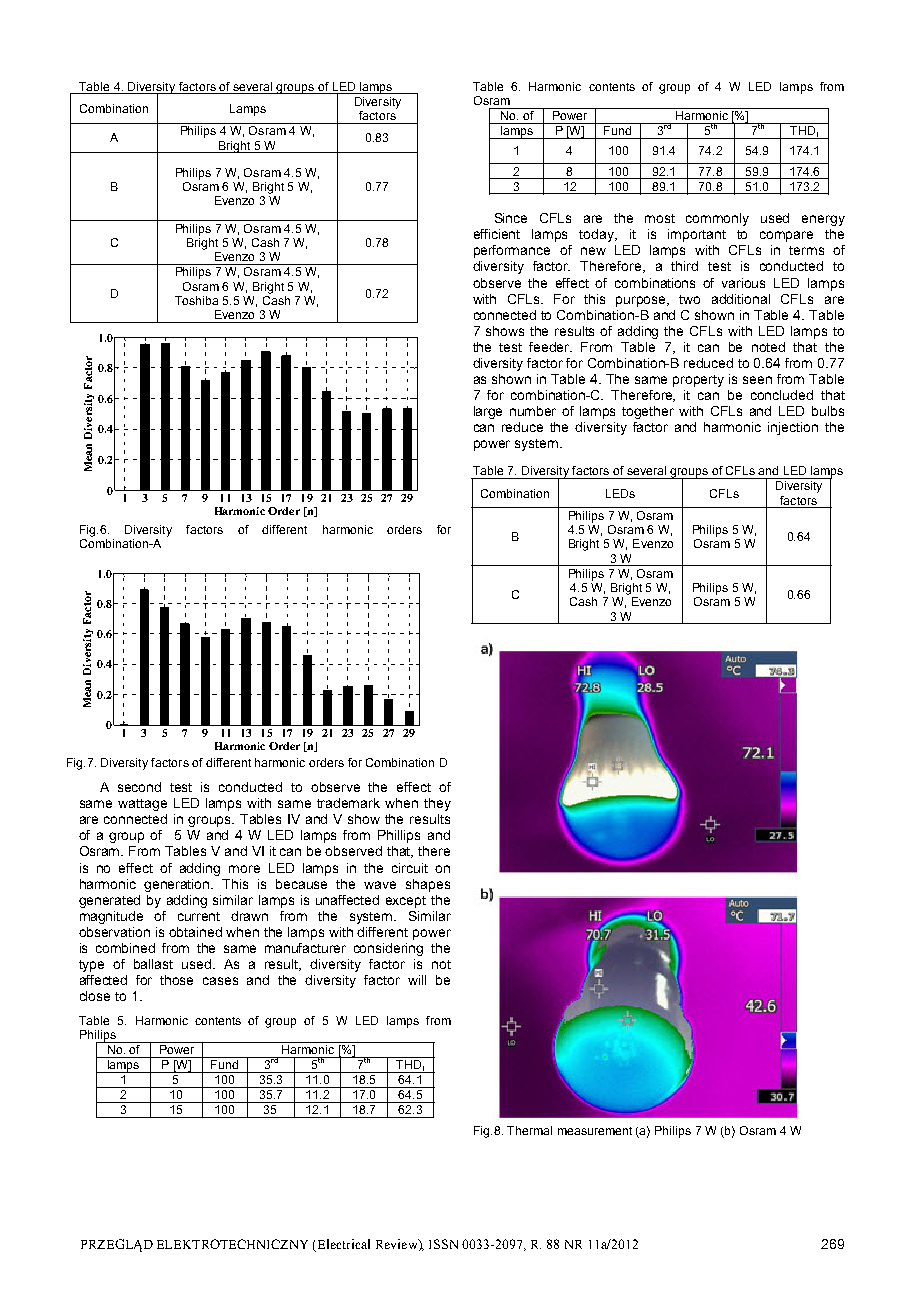 This page has height=1308, width=924. What do you see at coordinates (196, 300) in the page?
I see `Toshiba` at bounding box center [196, 300].
